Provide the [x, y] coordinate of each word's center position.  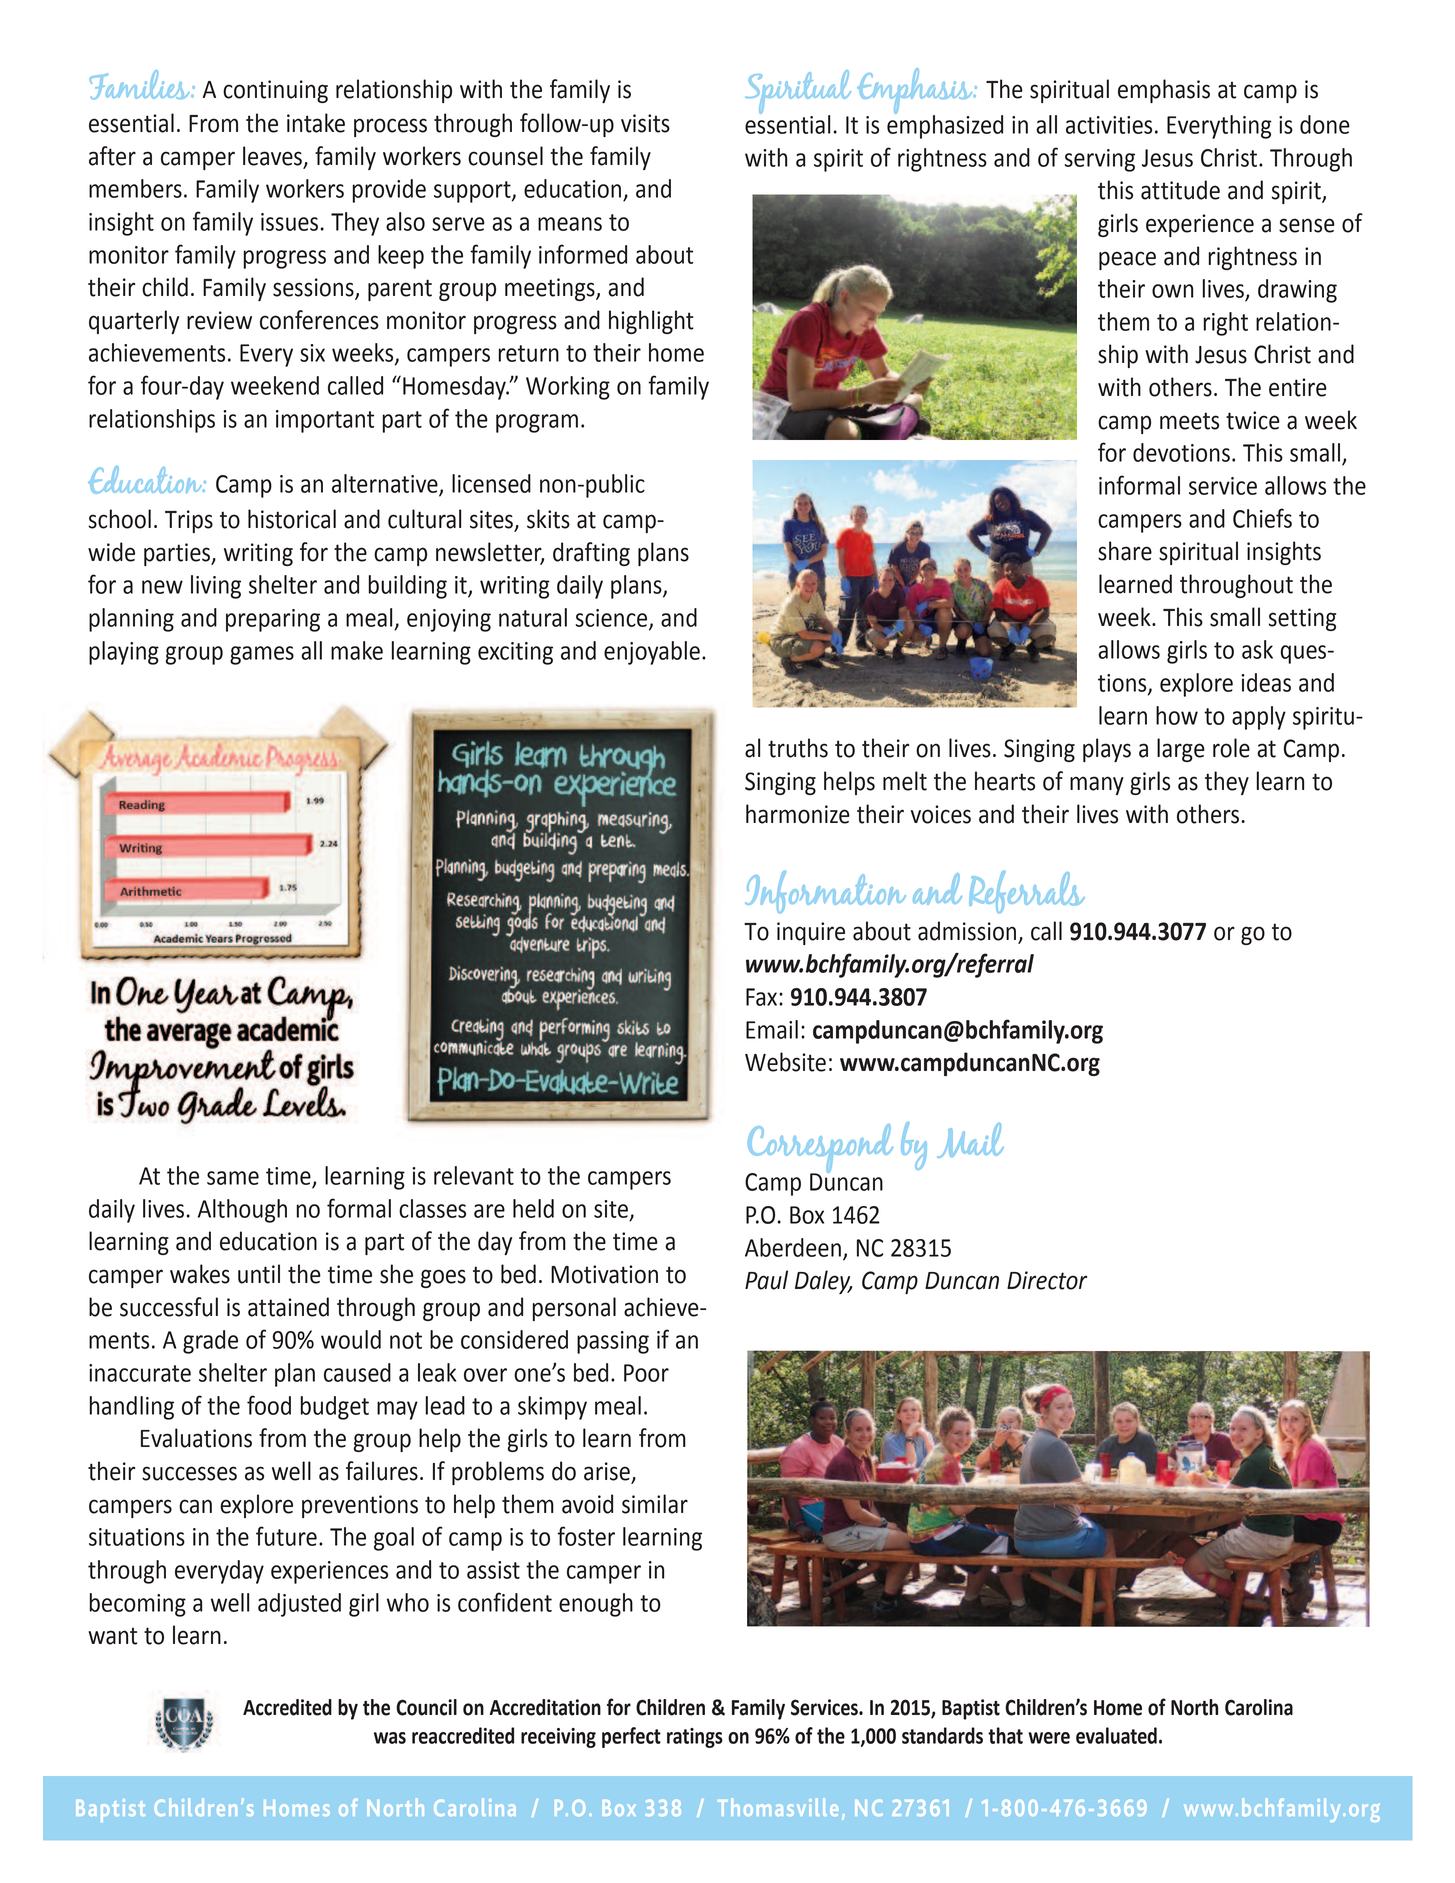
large [1181, 750]
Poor [646, 1373]
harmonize [798, 814]
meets [1189, 421]
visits [645, 123]
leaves [272, 156]
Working [568, 388]
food [269, 1405]
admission [968, 932]
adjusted [299, 1605]
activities [1109, 125]
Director [1047, 1280]
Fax [761, 997]
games [262, 655]
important [325, 421]
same [233, 1178]
